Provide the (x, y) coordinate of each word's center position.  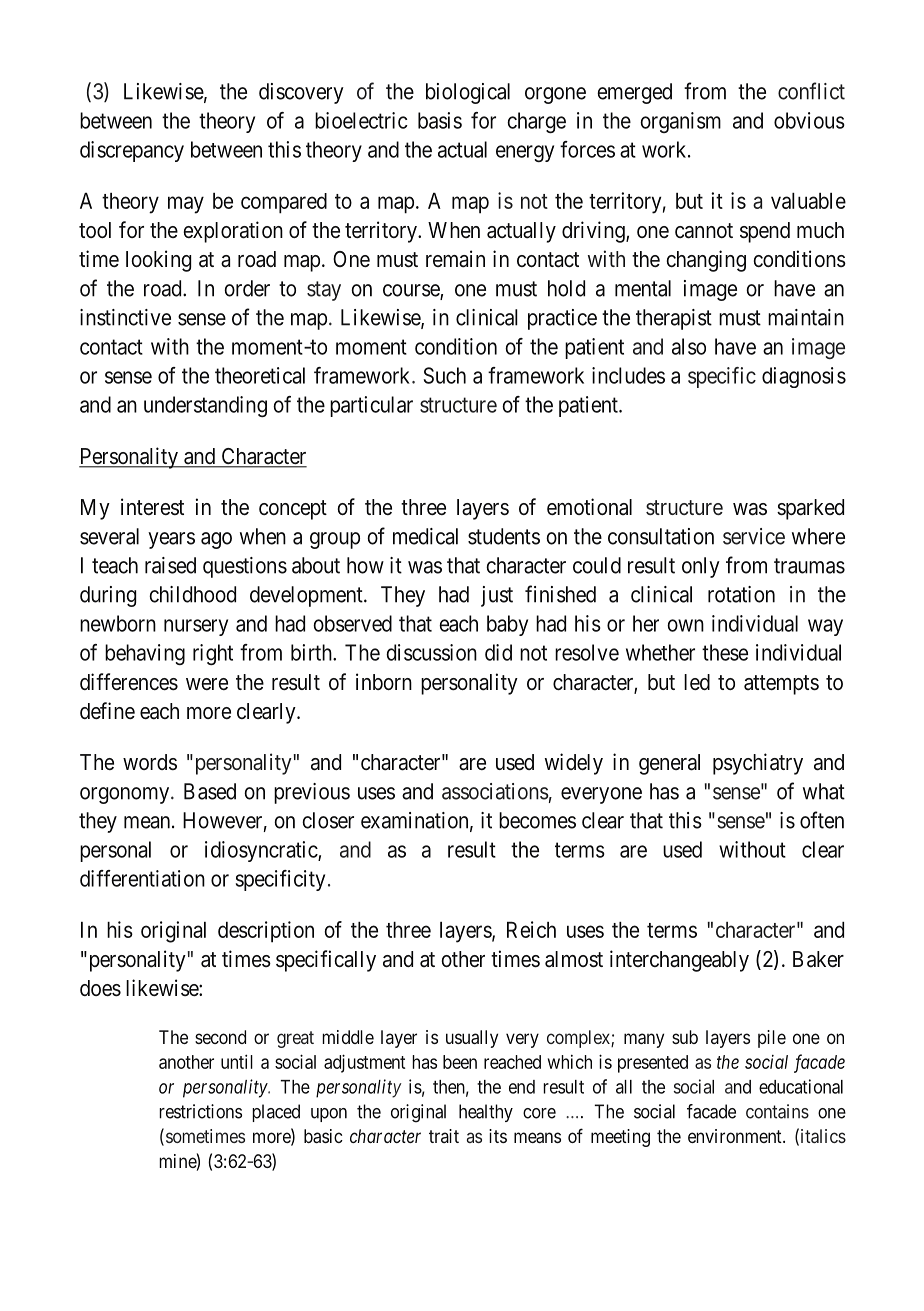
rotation (741, 594)
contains (777, 1111)
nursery (196, 627)
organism (680, 122)
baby (507, 625)
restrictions (200, 1111)
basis (440, 120)
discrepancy (132, 151)
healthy (486, 1113)
